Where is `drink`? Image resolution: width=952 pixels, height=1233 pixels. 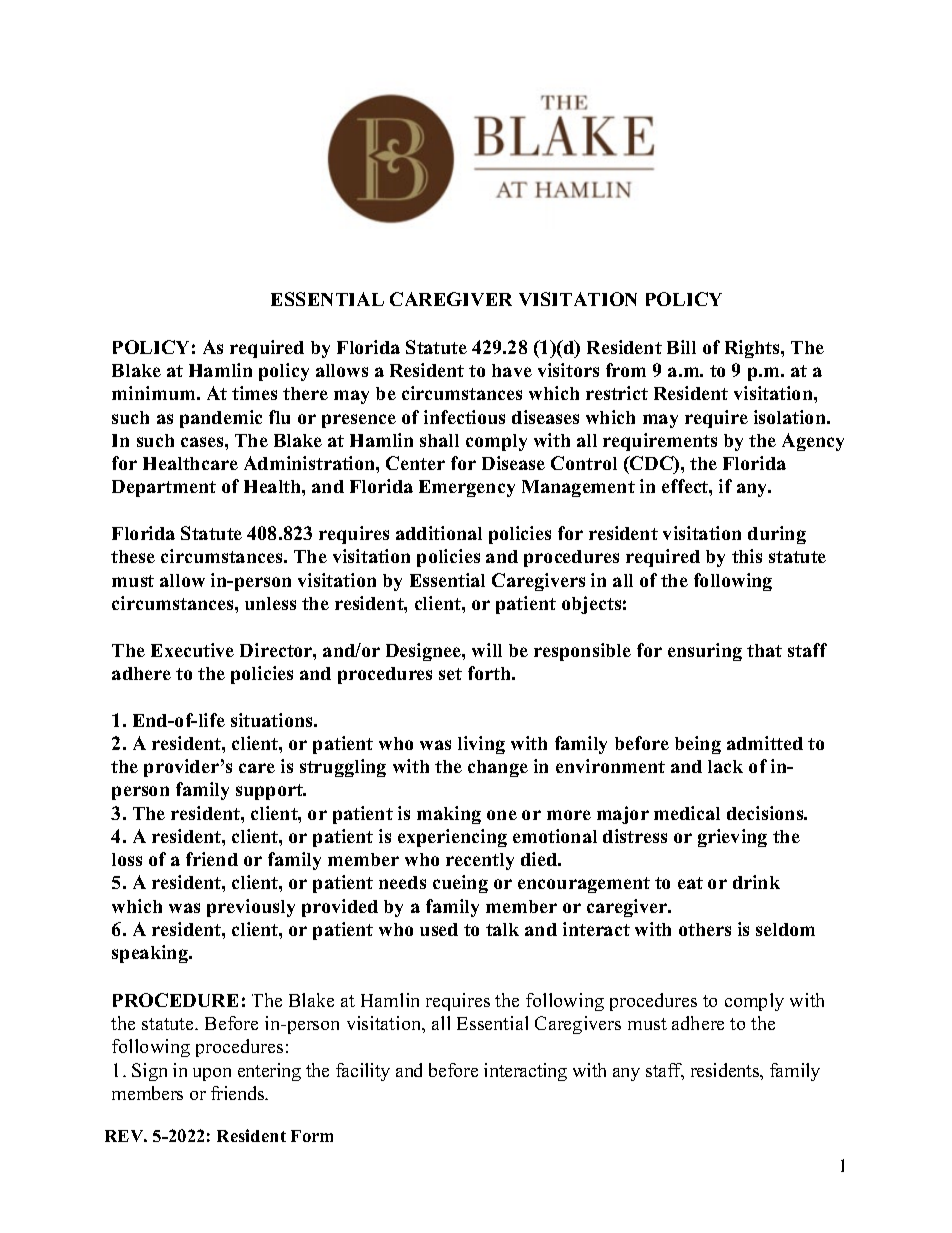
drink is located at coordinates (756, 882).
